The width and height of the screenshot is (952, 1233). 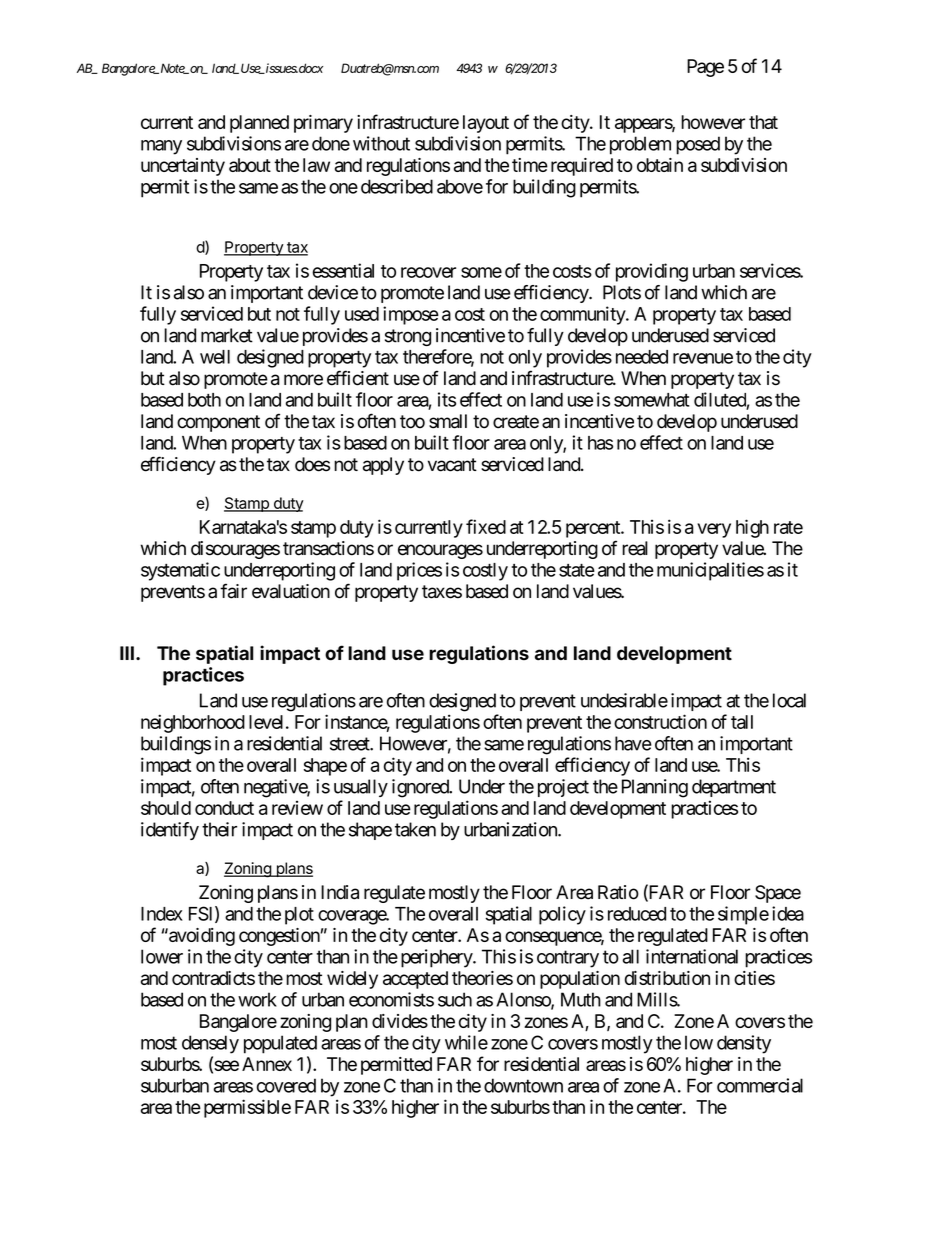 I want to click on component, so click(x=218, y=423).
